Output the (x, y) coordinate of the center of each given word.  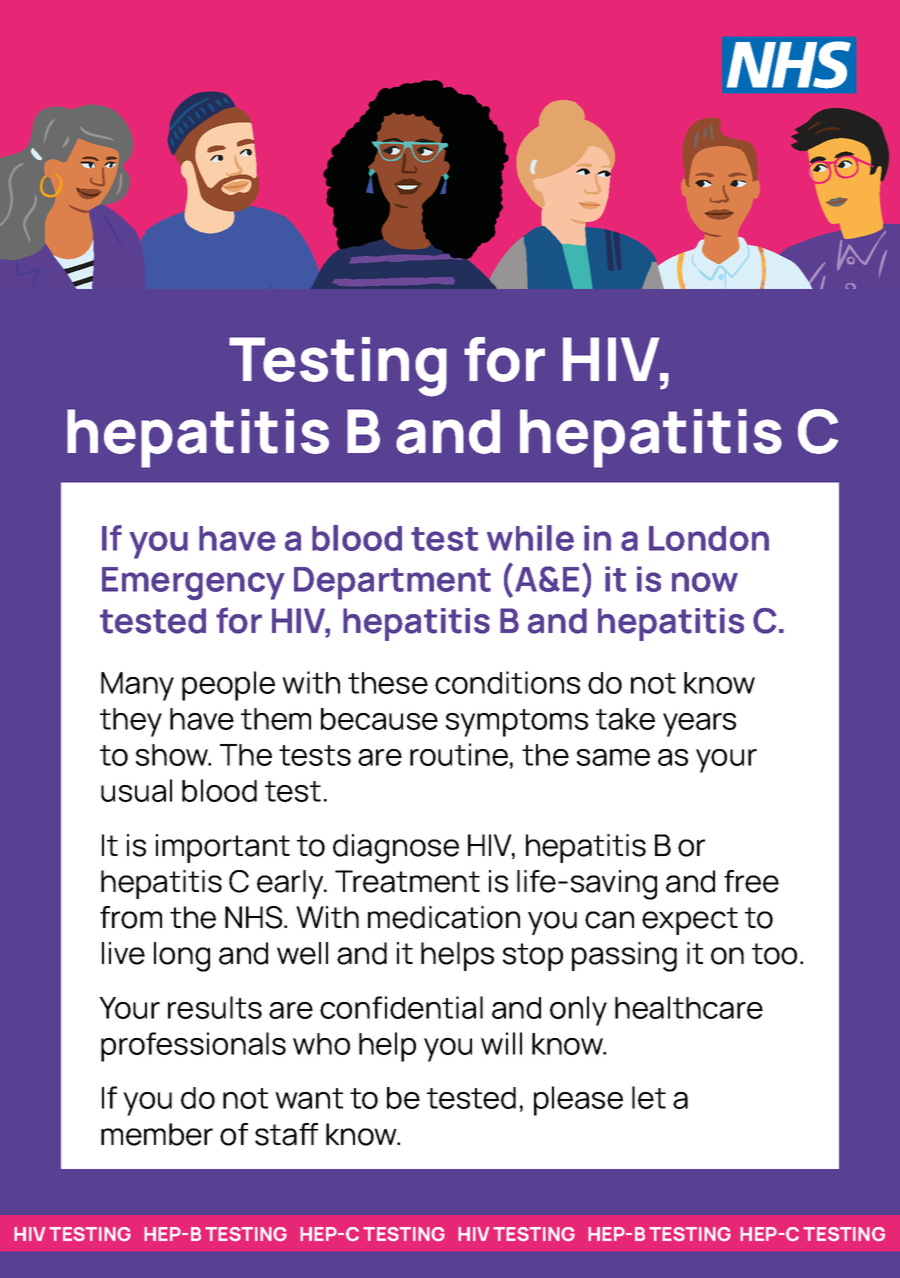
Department (392, 583)
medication (444, 917)
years (699, 725)
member (157, 1134)
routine (459, 754)
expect (690, 921)
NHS (255, 917)
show (173, 755)
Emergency (193, 584)
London (709, 538)
